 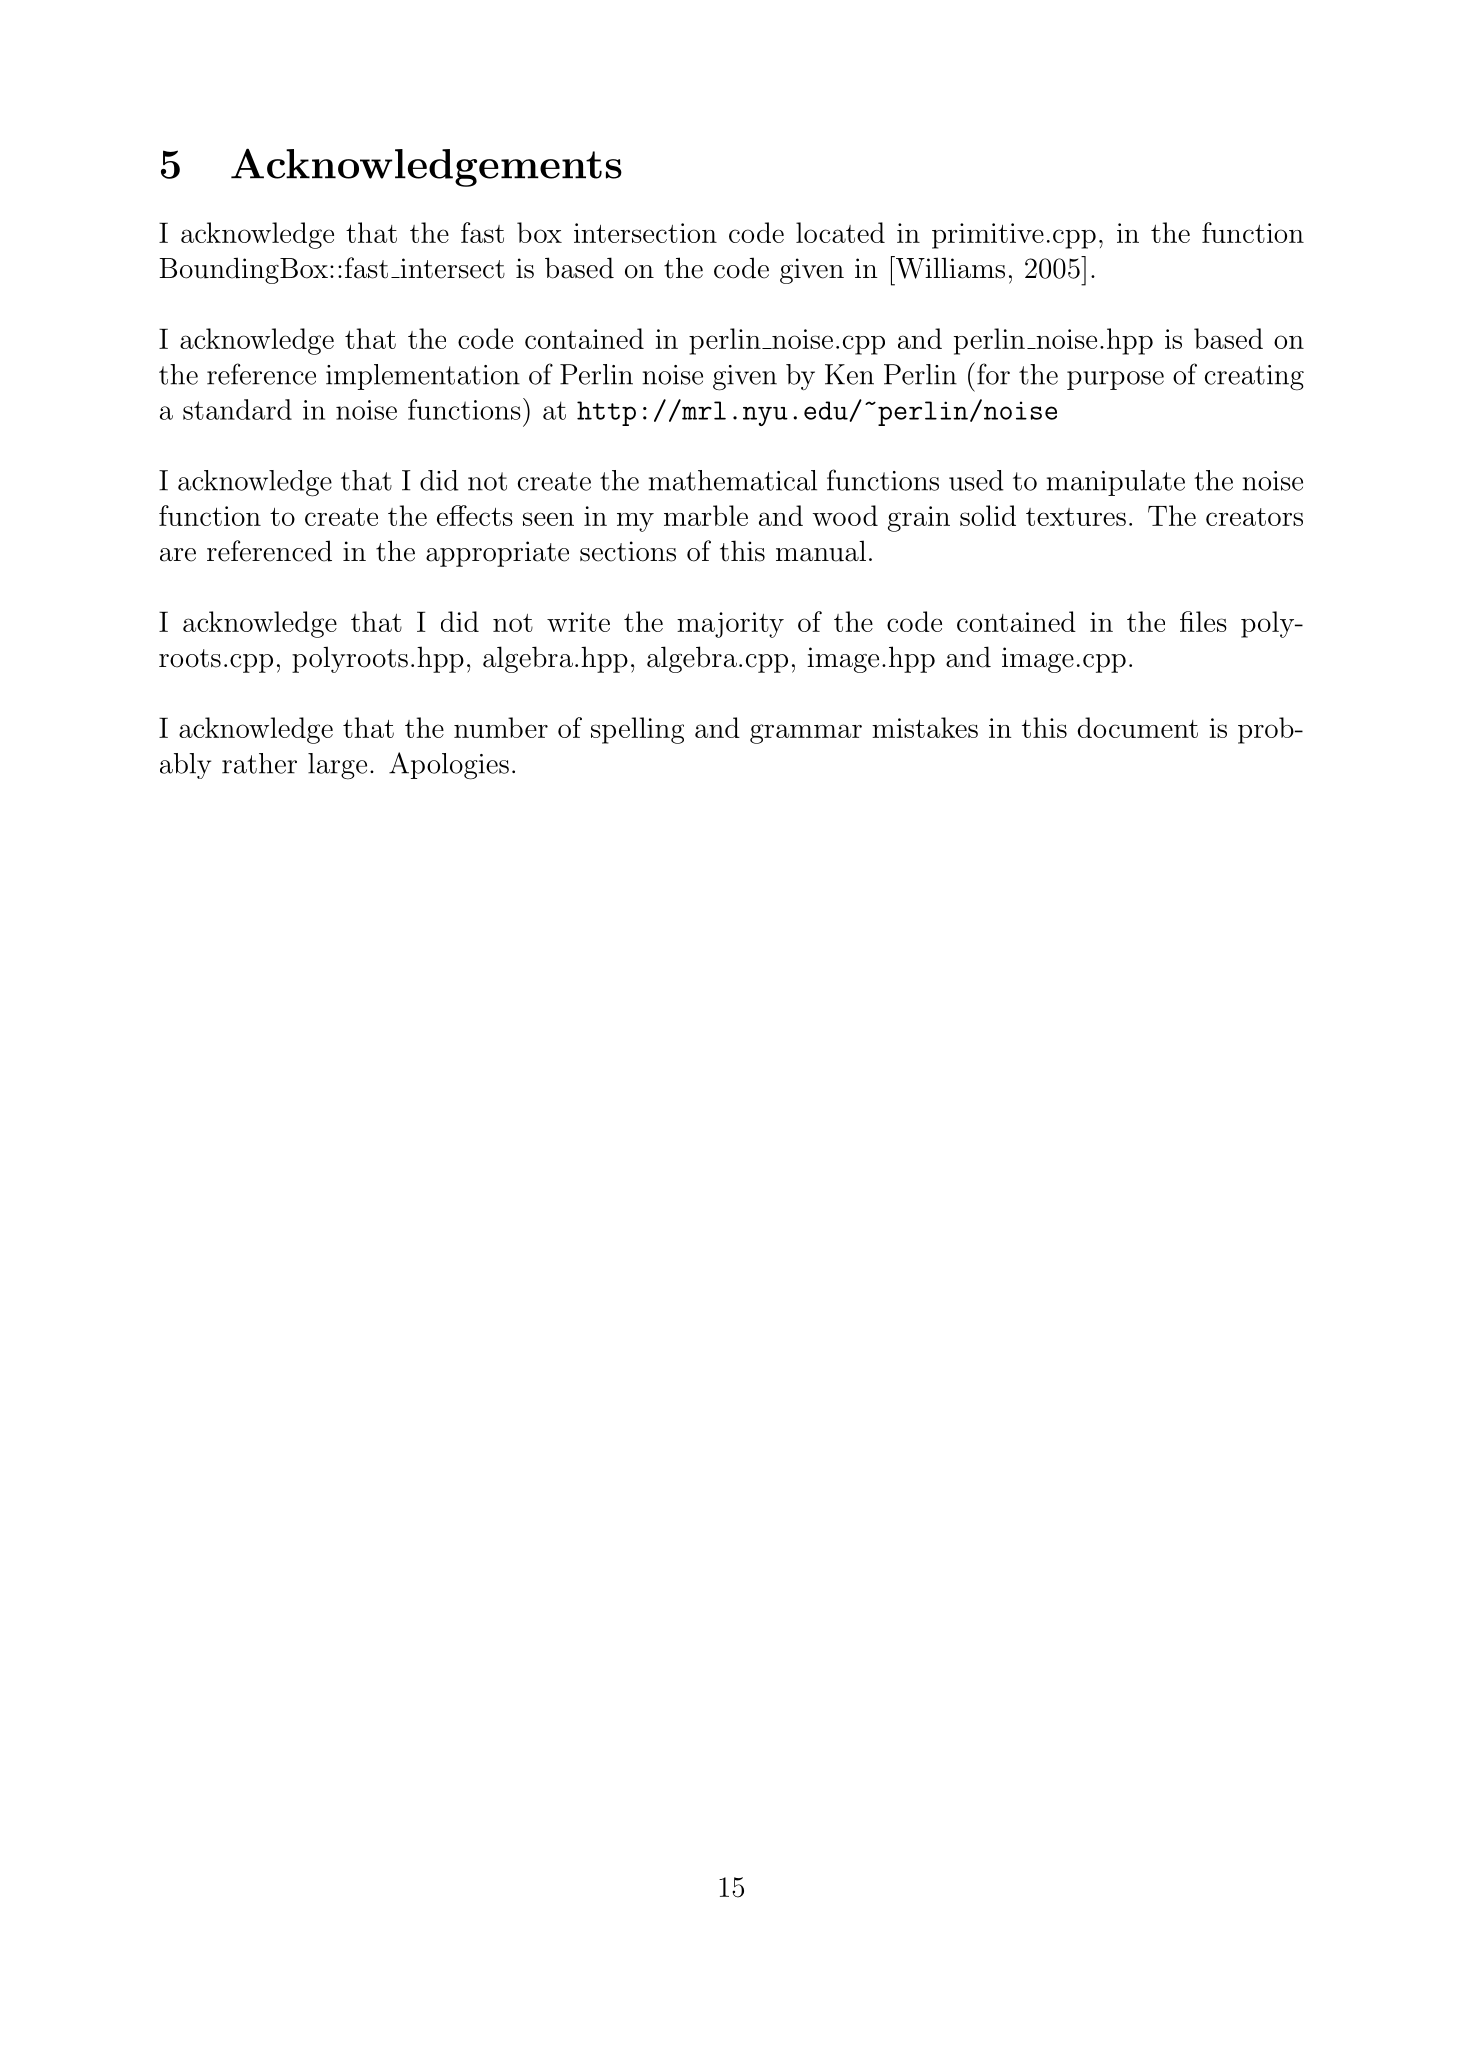 I want to click on large, so click(x=337, y=766).
